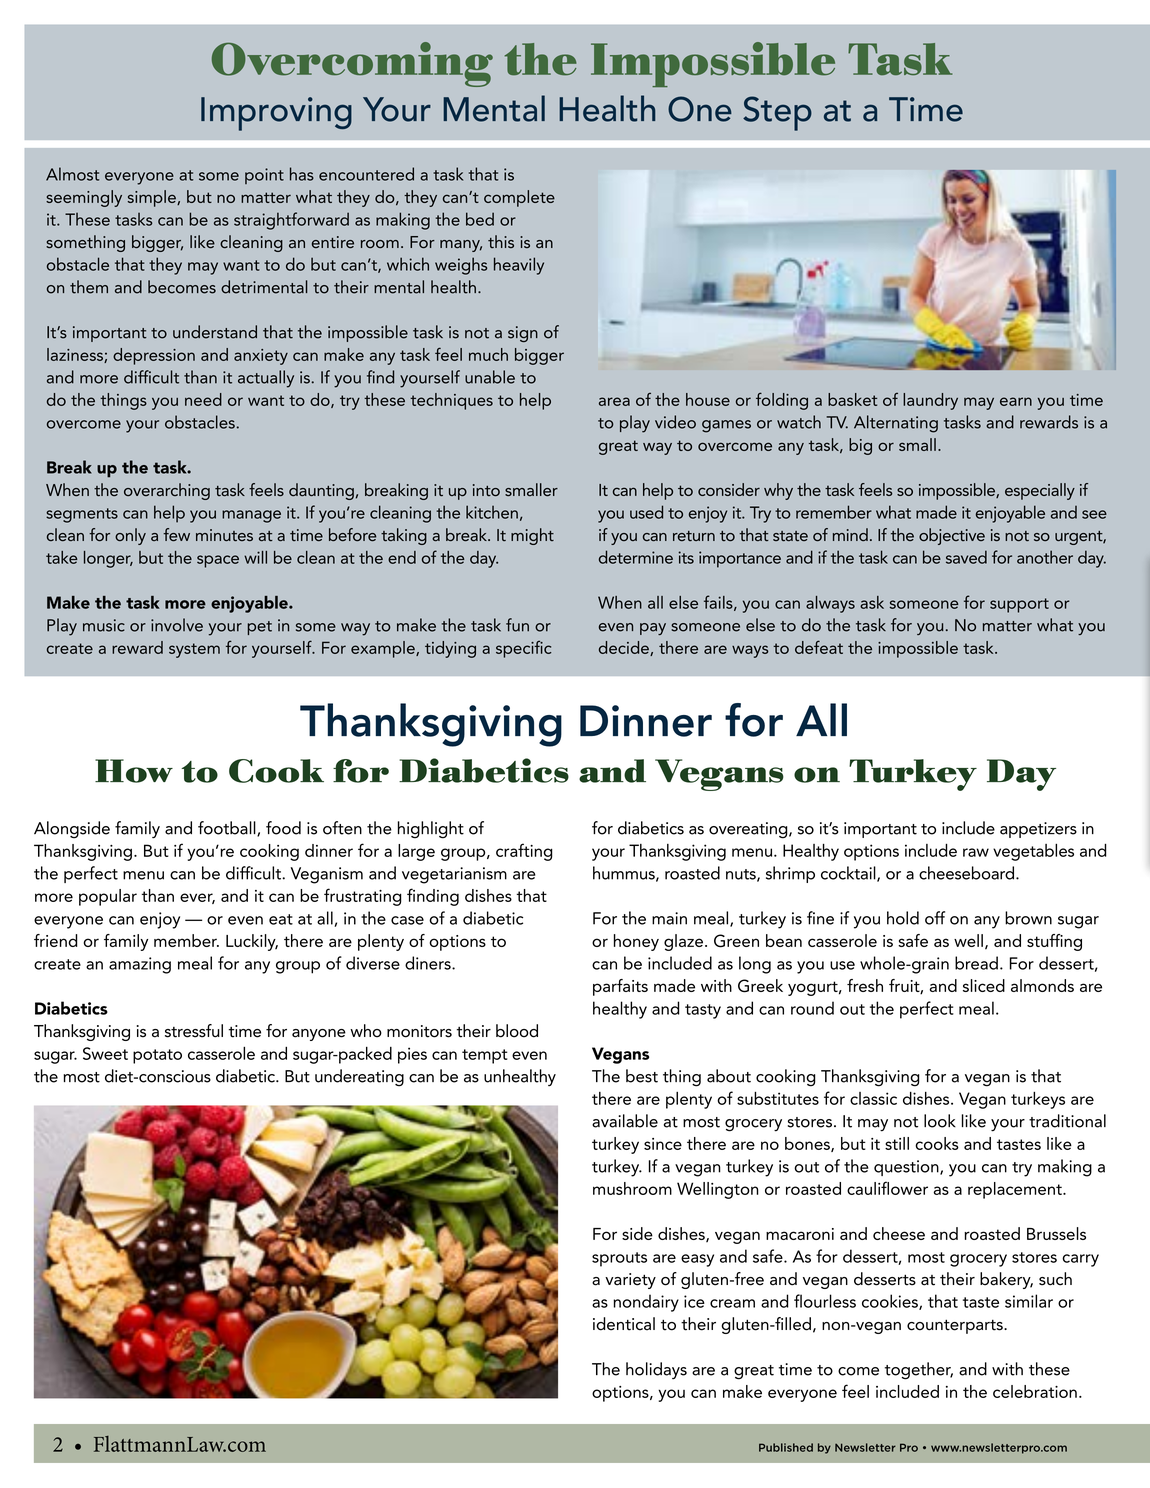 This screenshot has width=1150, height=1488. What do you see at coordinates (624, 1324) in the screenshot?
I see `identical` at bounding box center [624, 1324].
